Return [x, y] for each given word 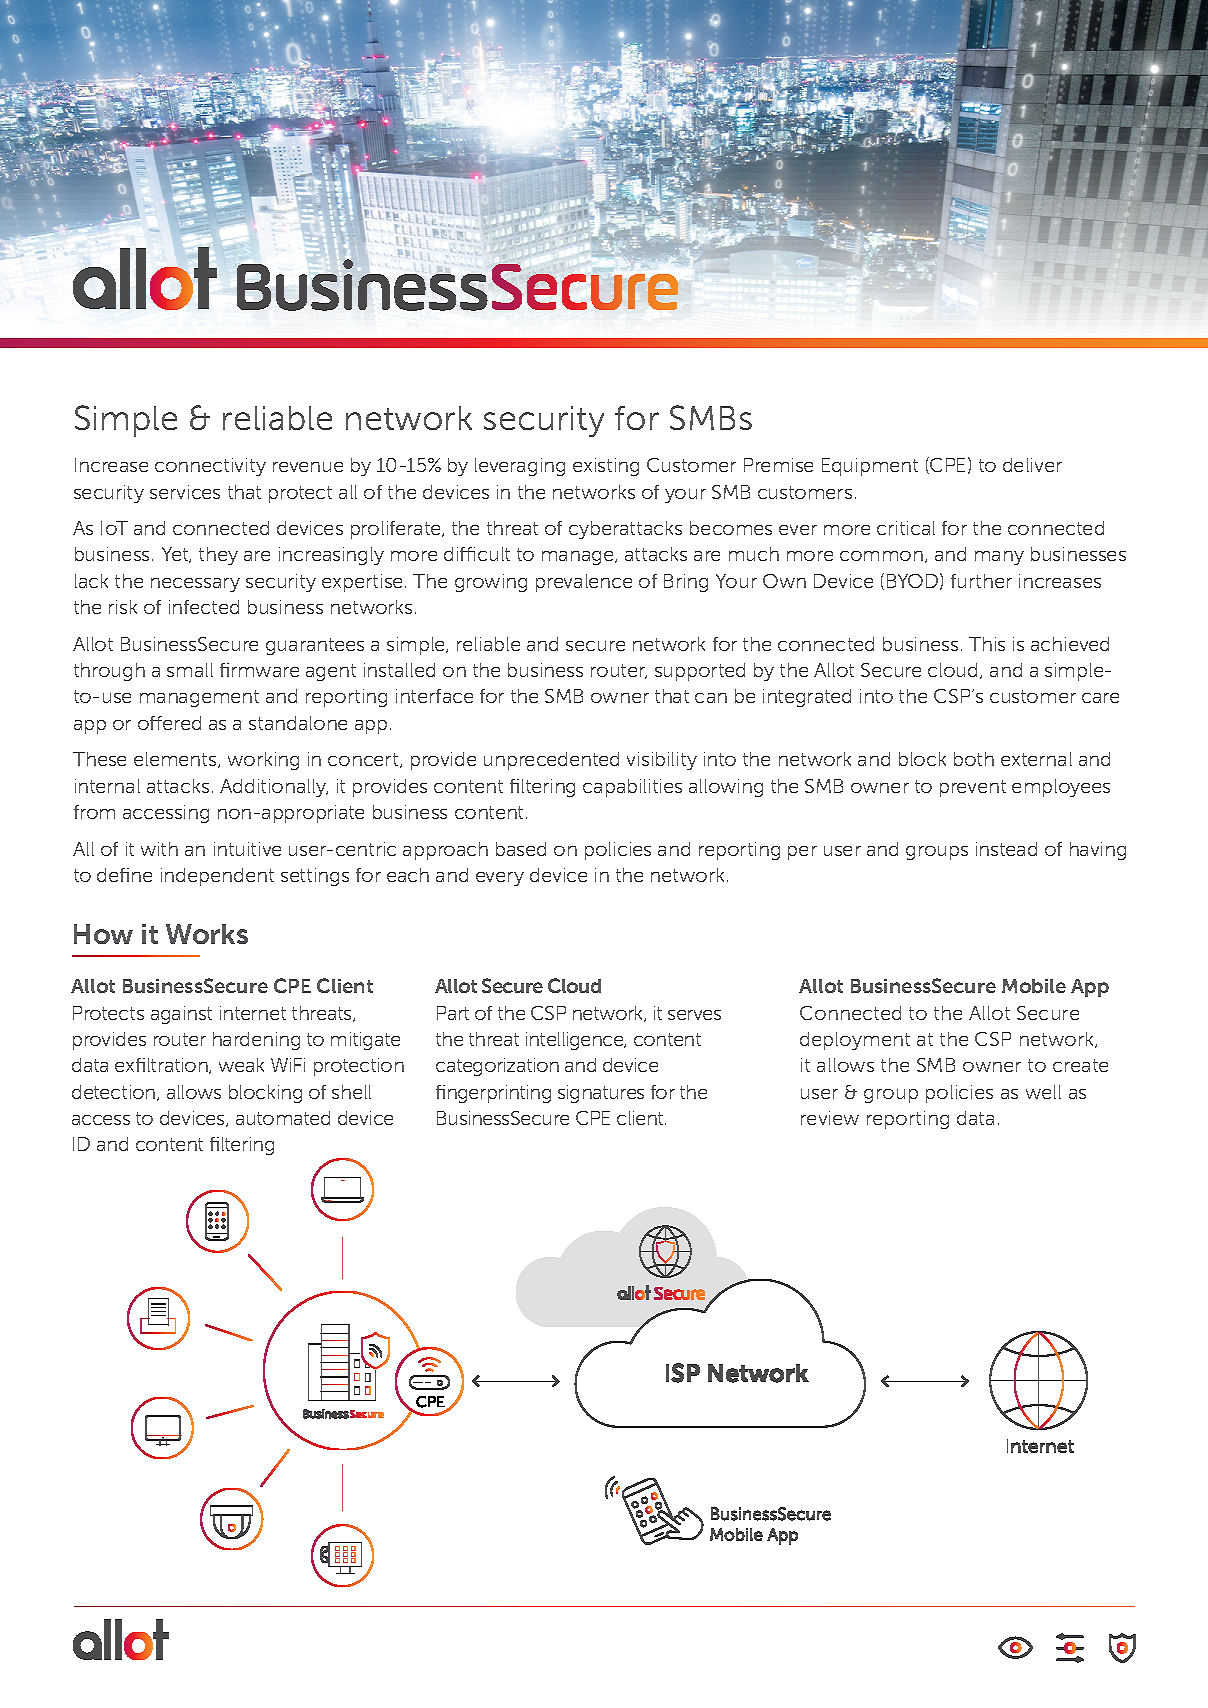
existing [606, 467]
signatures [601, 1094]
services [185, 492]
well [1043, 1092]
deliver [1032, 465]
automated [283, 1118]
